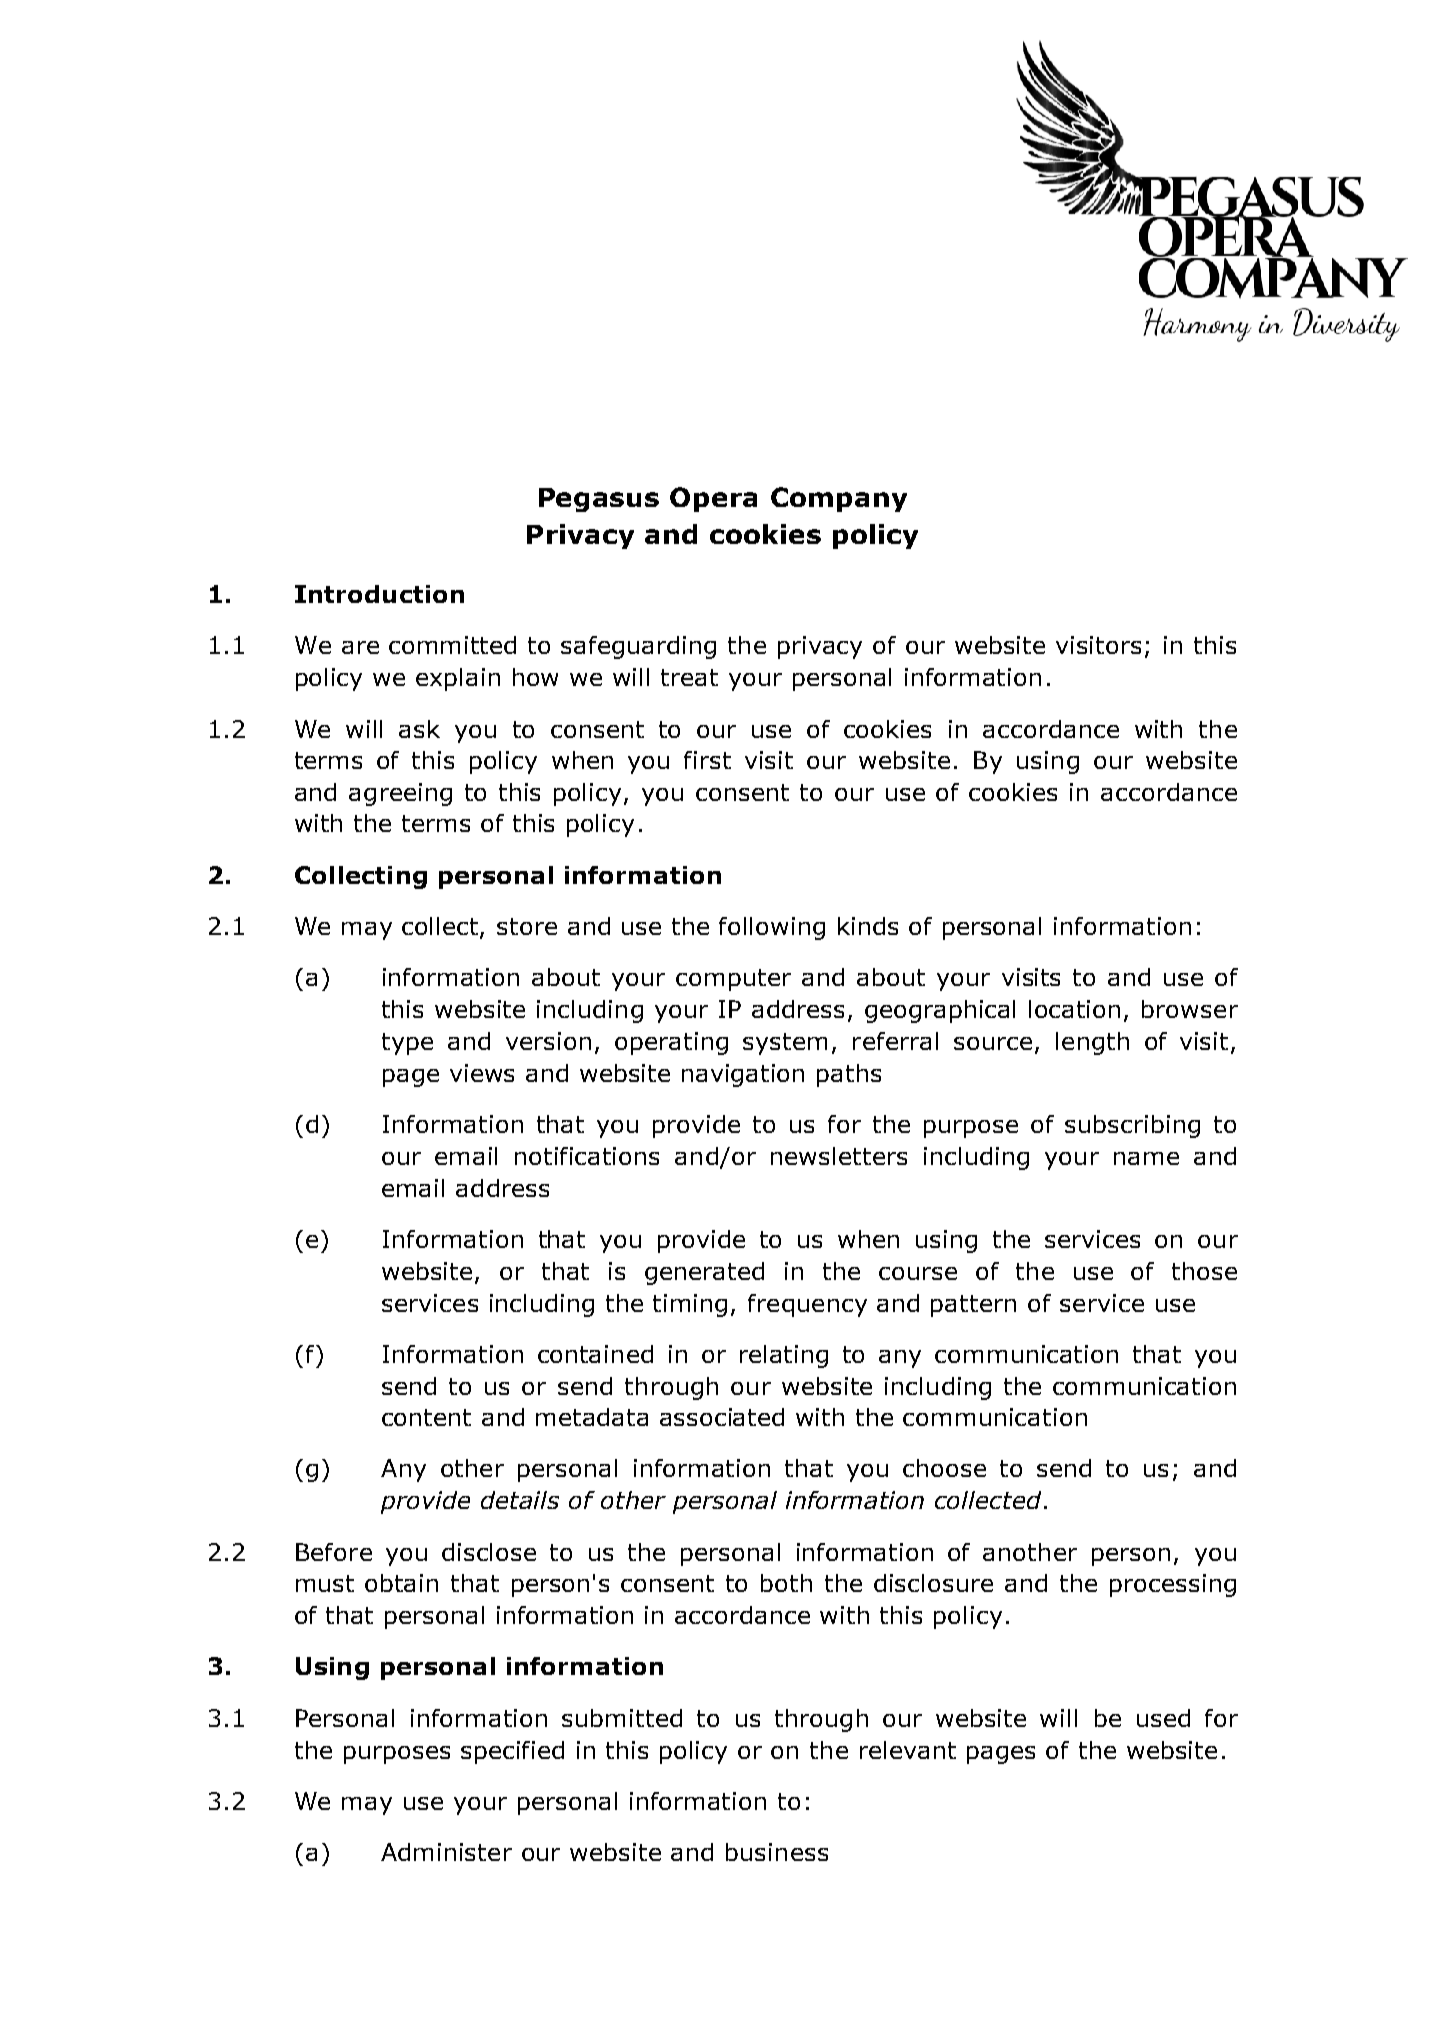  What do you see at coordinates (839, 499) in the document?
I see `Company` at bounding box center [839, 499].
